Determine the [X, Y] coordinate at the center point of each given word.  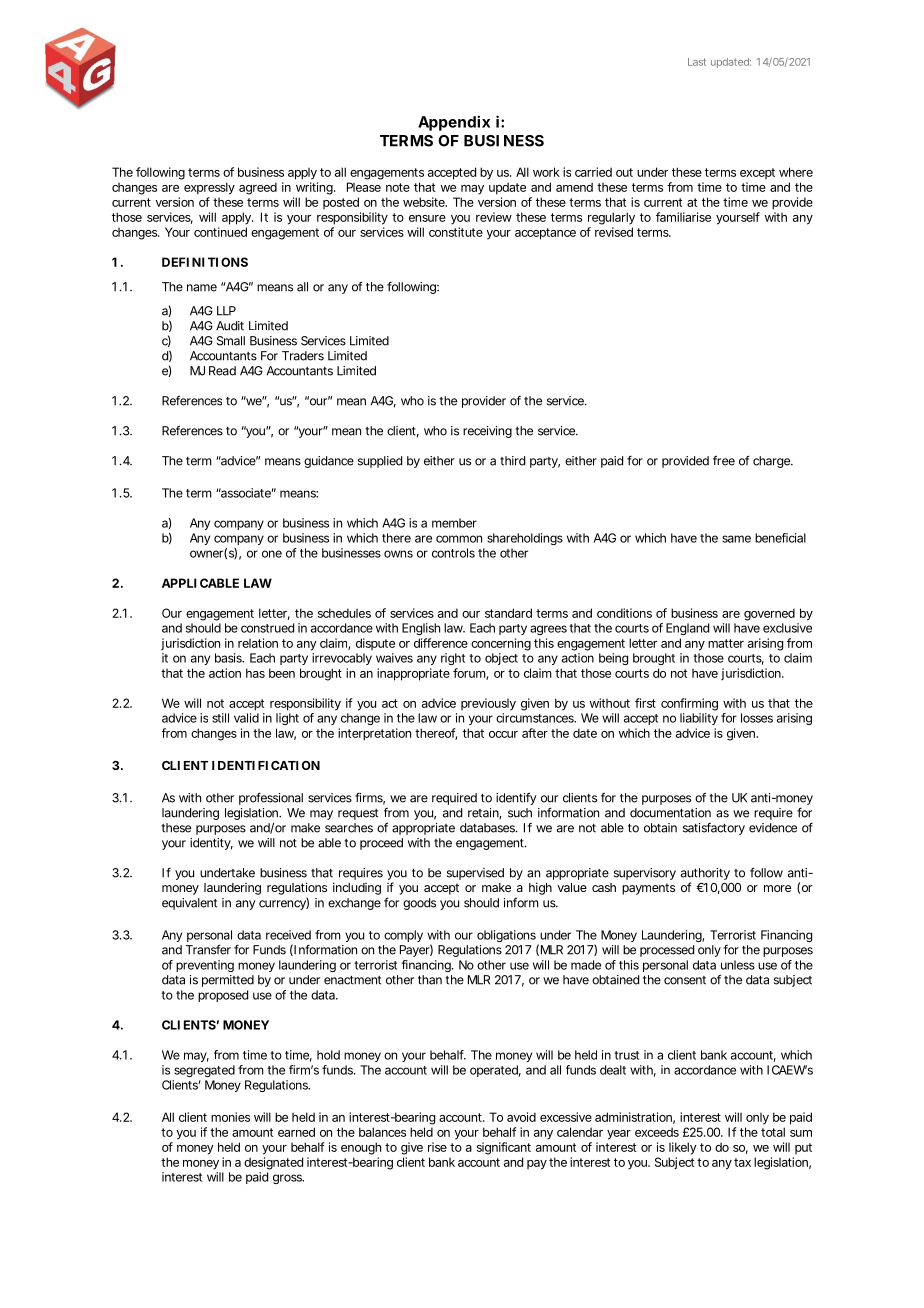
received [288, 935]
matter [726, 643]
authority [705, 875]
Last [697, 62]
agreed [258, 188]
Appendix [454, 123]
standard [508, 613]
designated [273, 1163]
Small [231, 341]
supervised [475, 874]
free [724, 460]
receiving [487, 432]
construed [267, 628]
